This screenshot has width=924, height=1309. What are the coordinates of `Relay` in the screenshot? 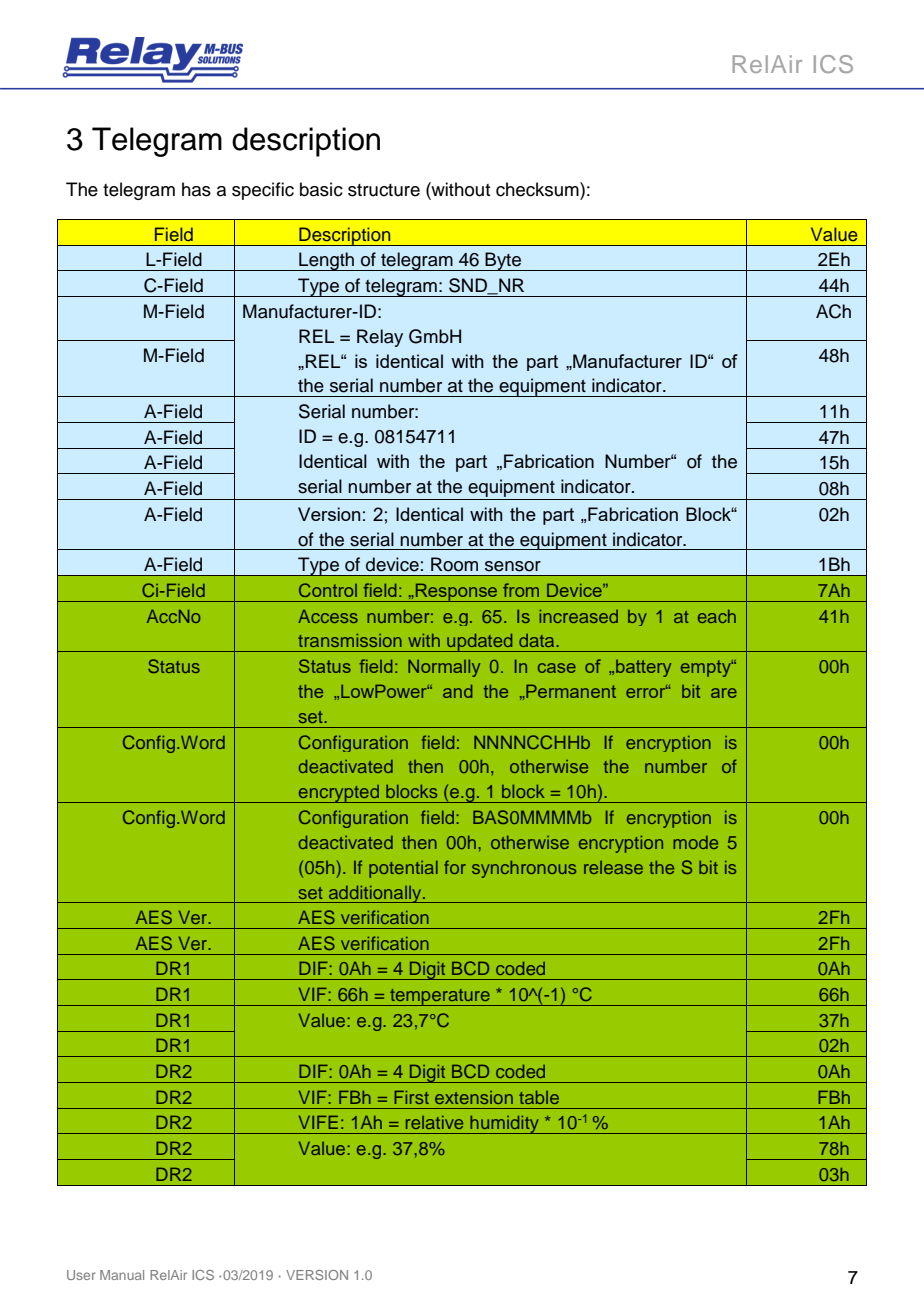 It's located at (380, 338).
